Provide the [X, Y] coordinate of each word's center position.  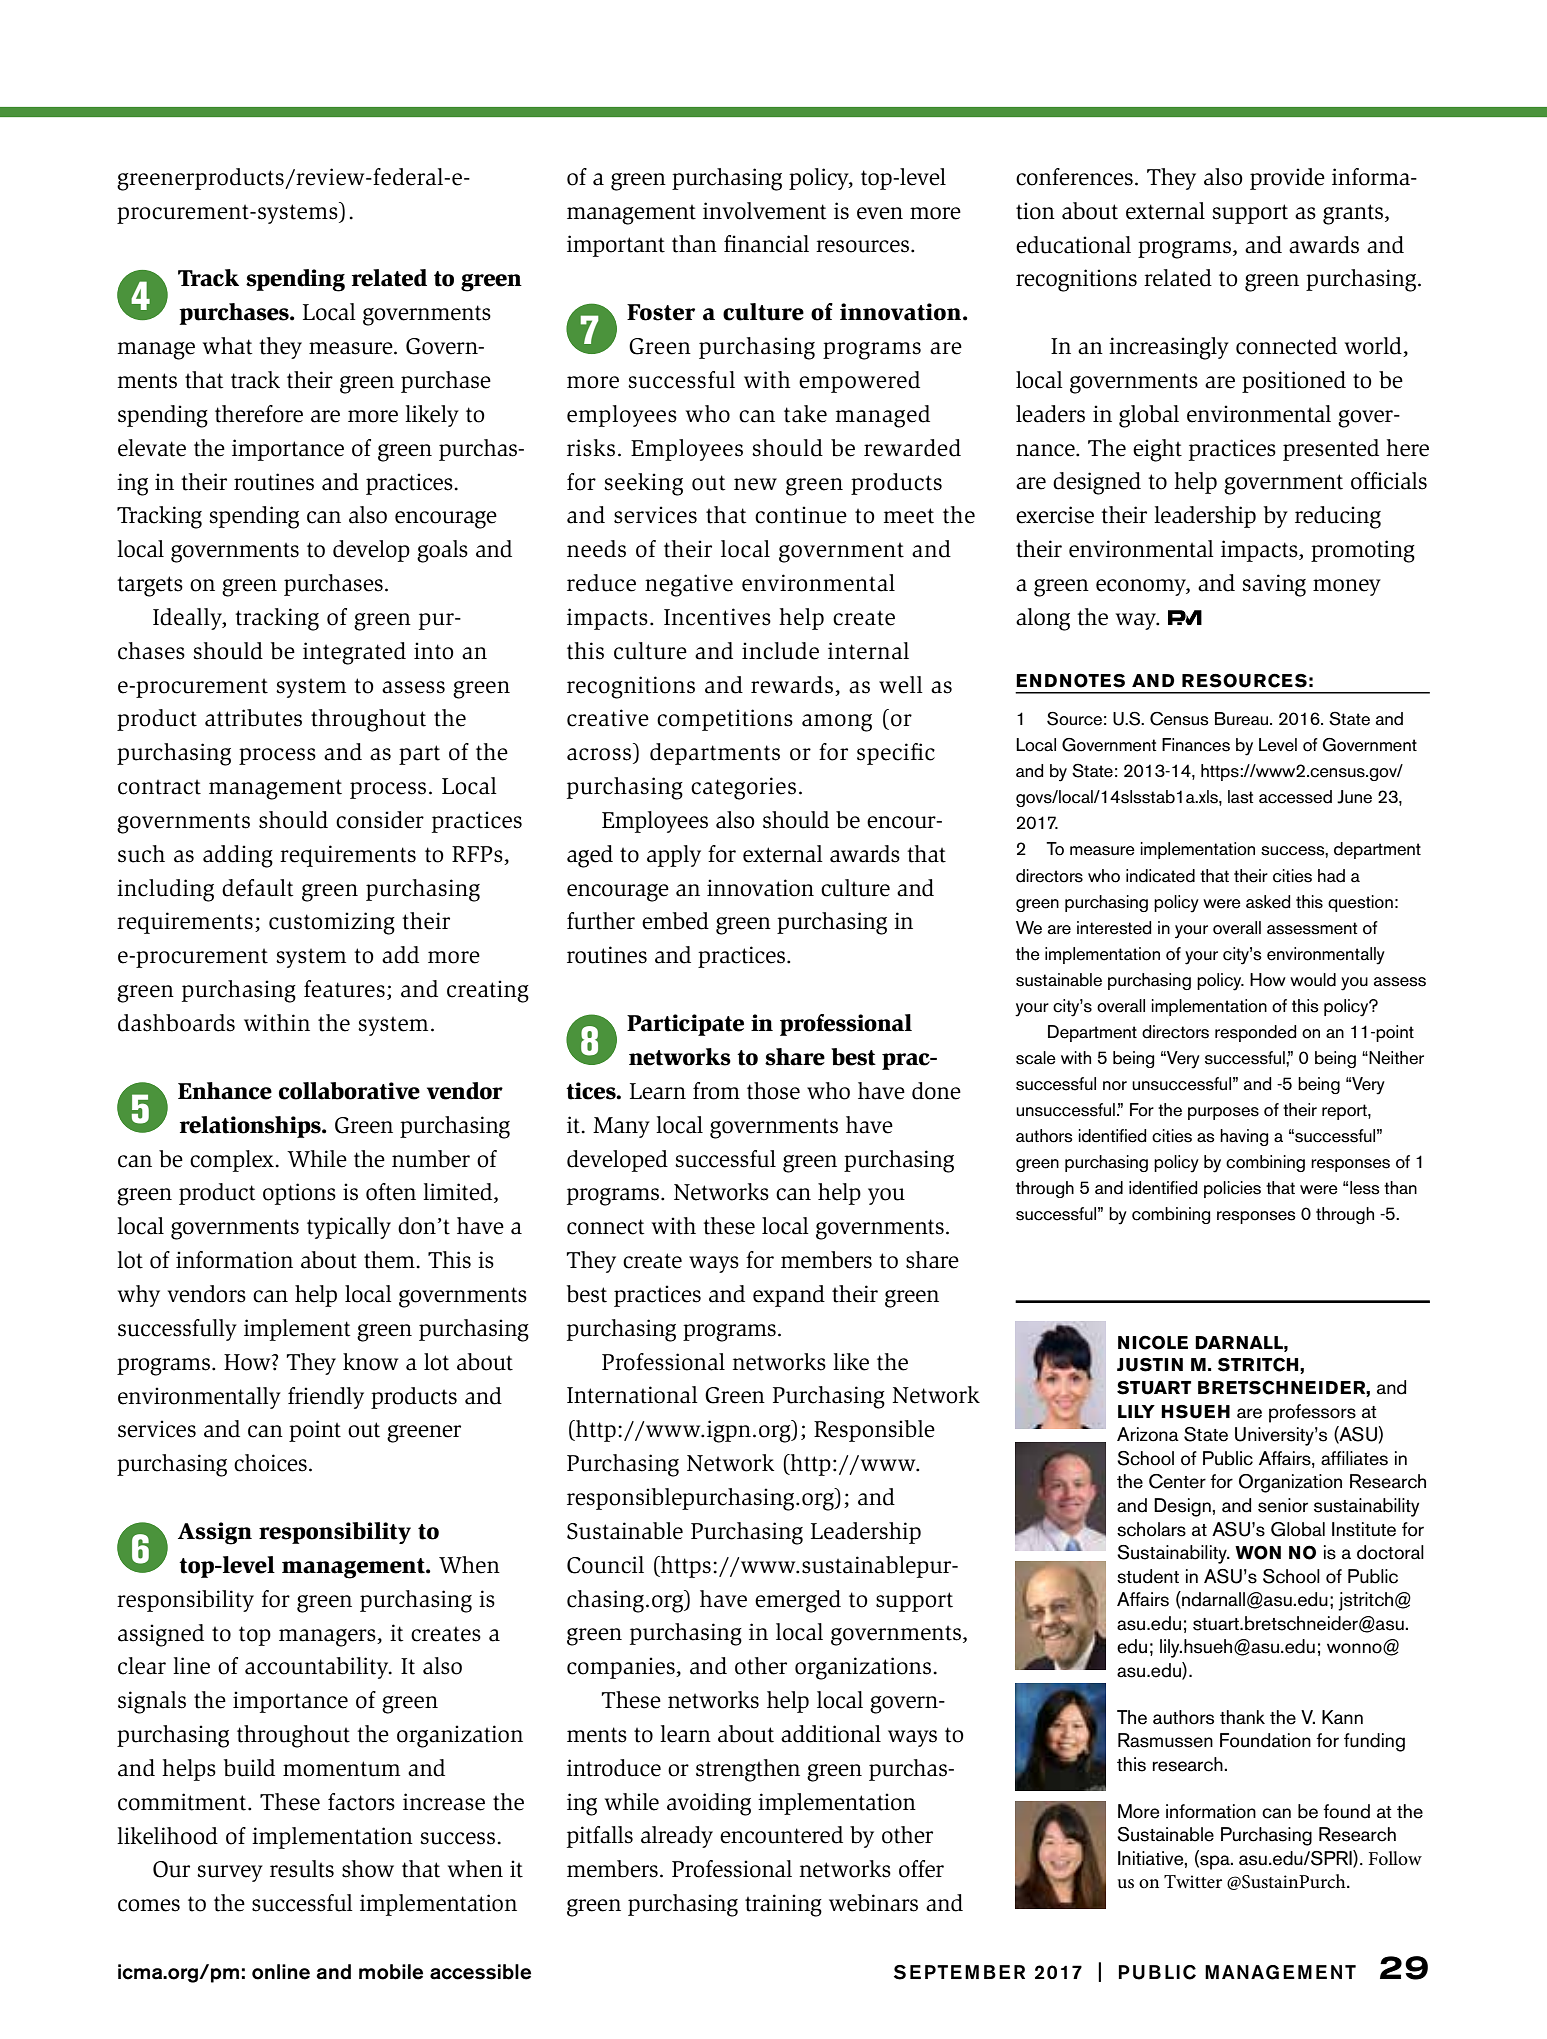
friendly [326, 1398]
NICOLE [1153, 1342]
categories [743, 788]
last [1240, 797]
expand [789, 1296]
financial [766, 244]
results [302, 1869]
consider [380, 820]
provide [1287, 179]
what [228, 346]
